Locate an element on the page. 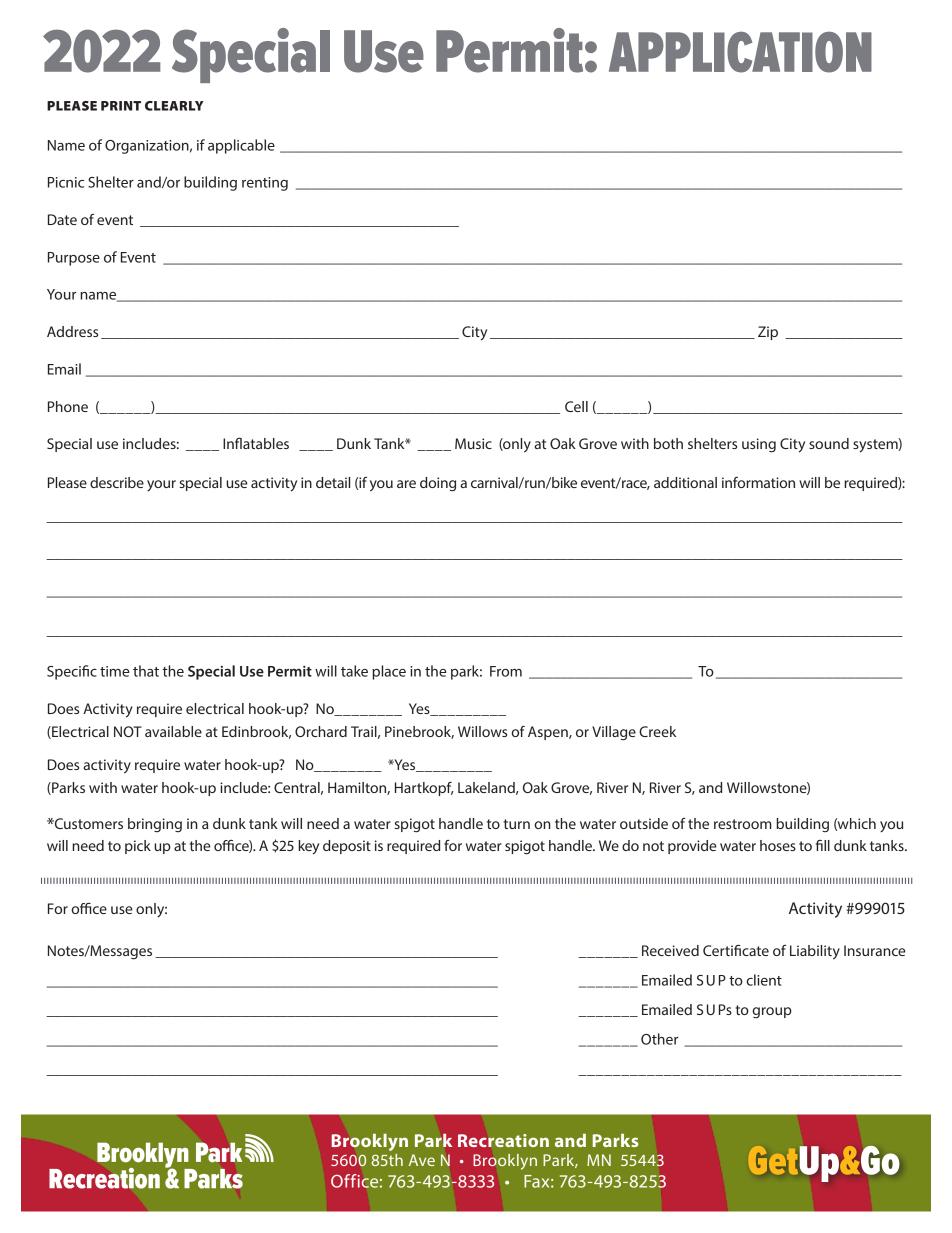  Liability is located at coordinates (815, 952).
